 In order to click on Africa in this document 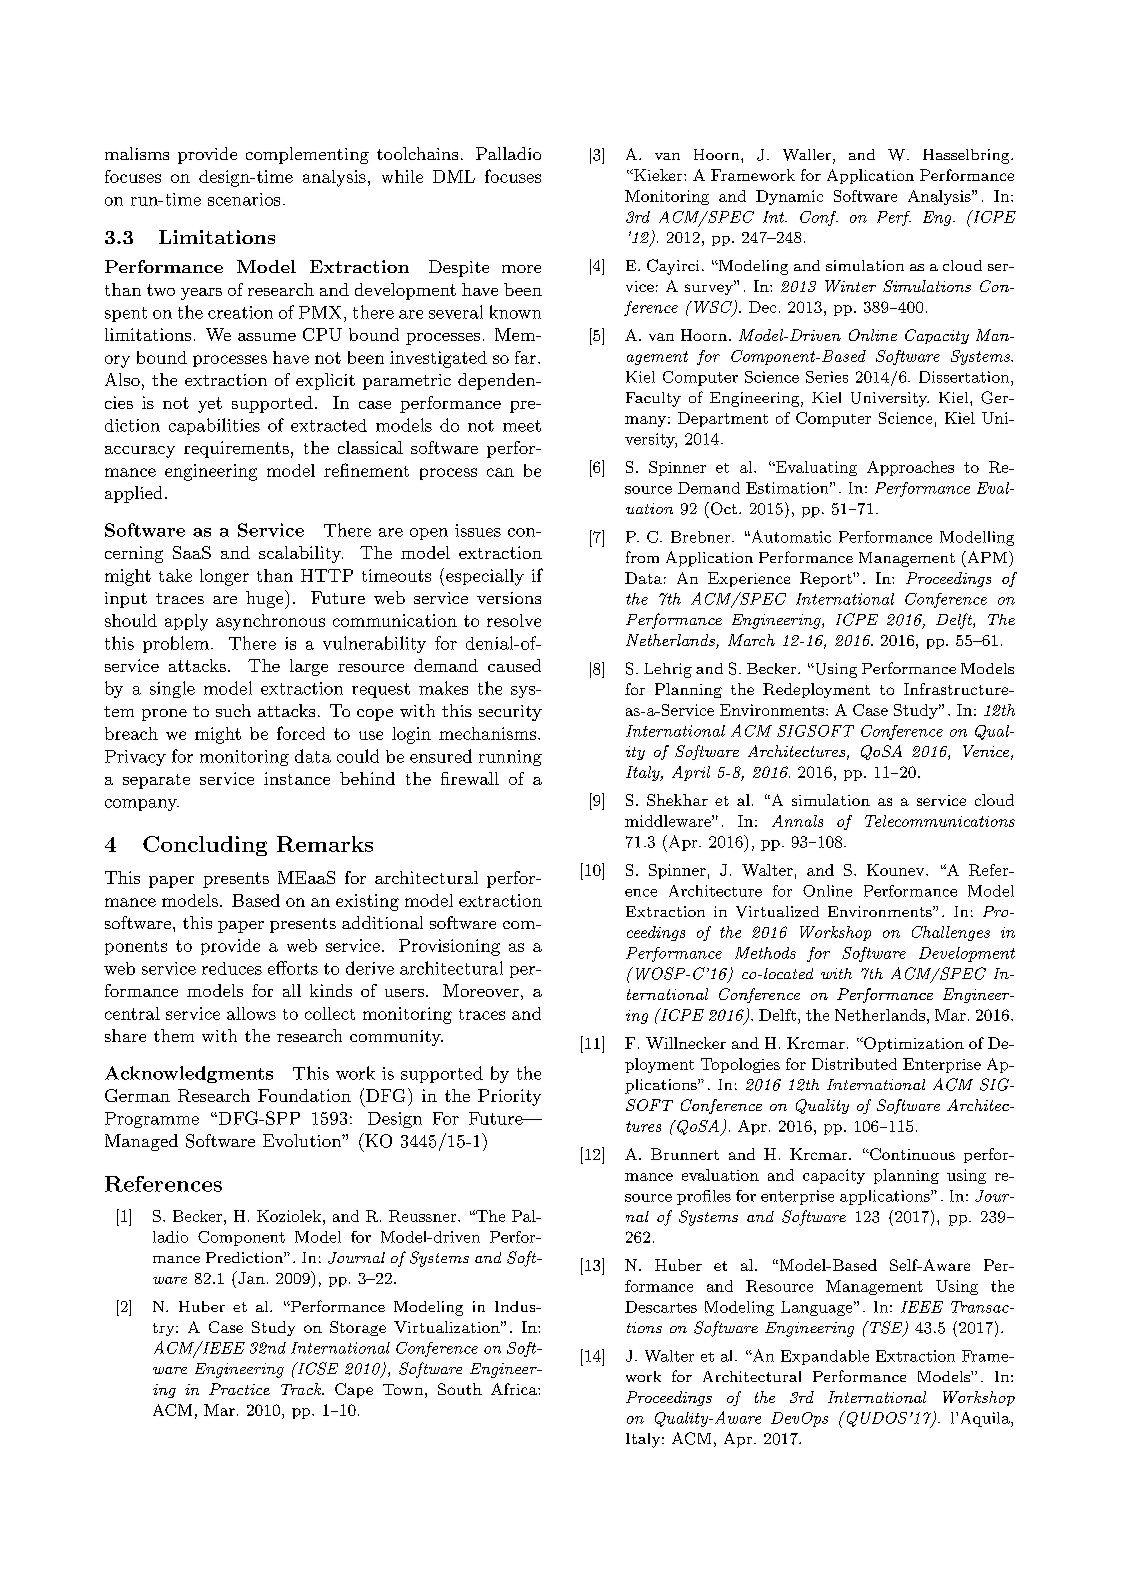, I will do `click(515, 1389)`.
